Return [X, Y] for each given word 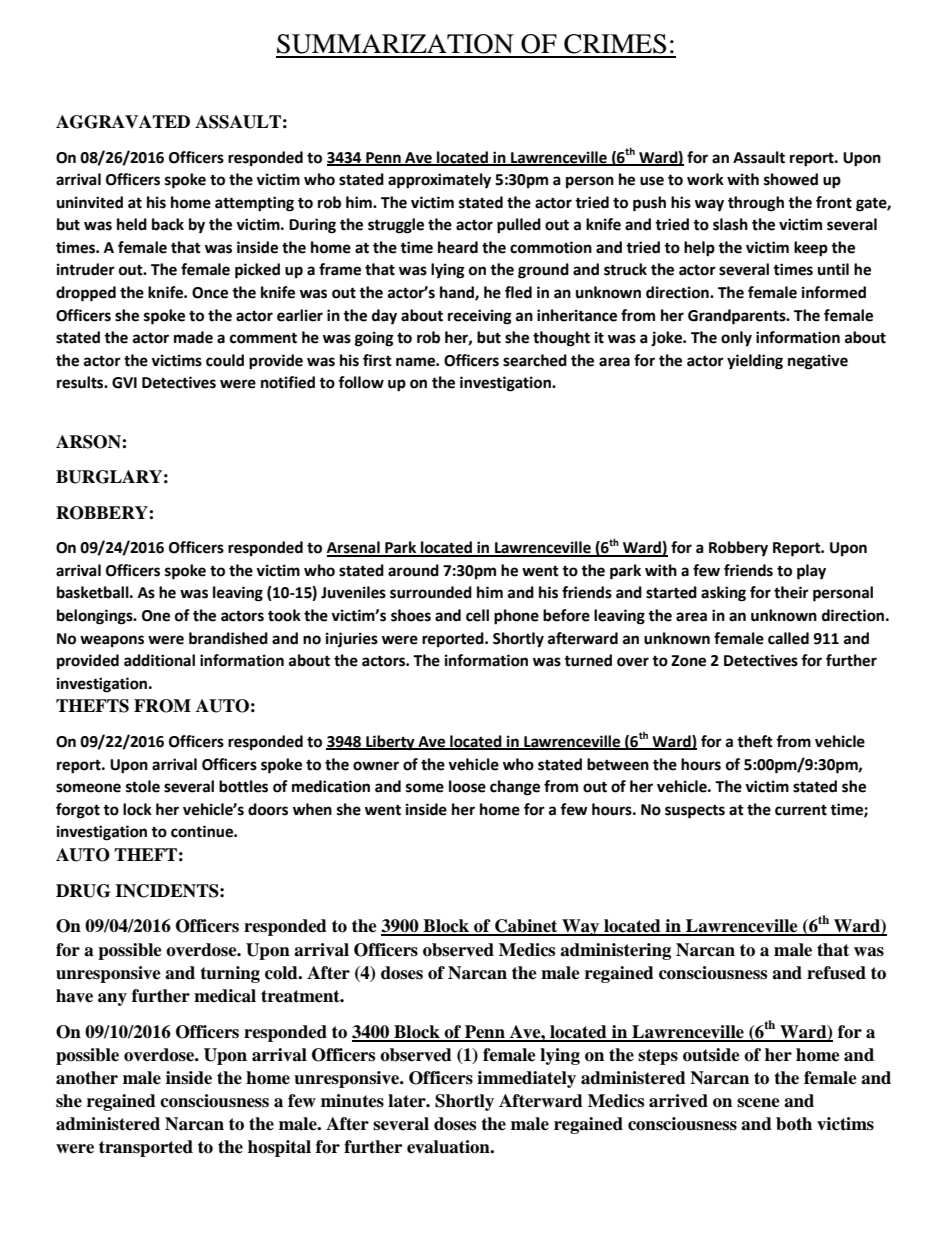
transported [146, 1148]
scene [758, 1103]
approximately [439, 181]
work [705, 179]
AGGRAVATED [123, 122]
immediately [526, 1079]
